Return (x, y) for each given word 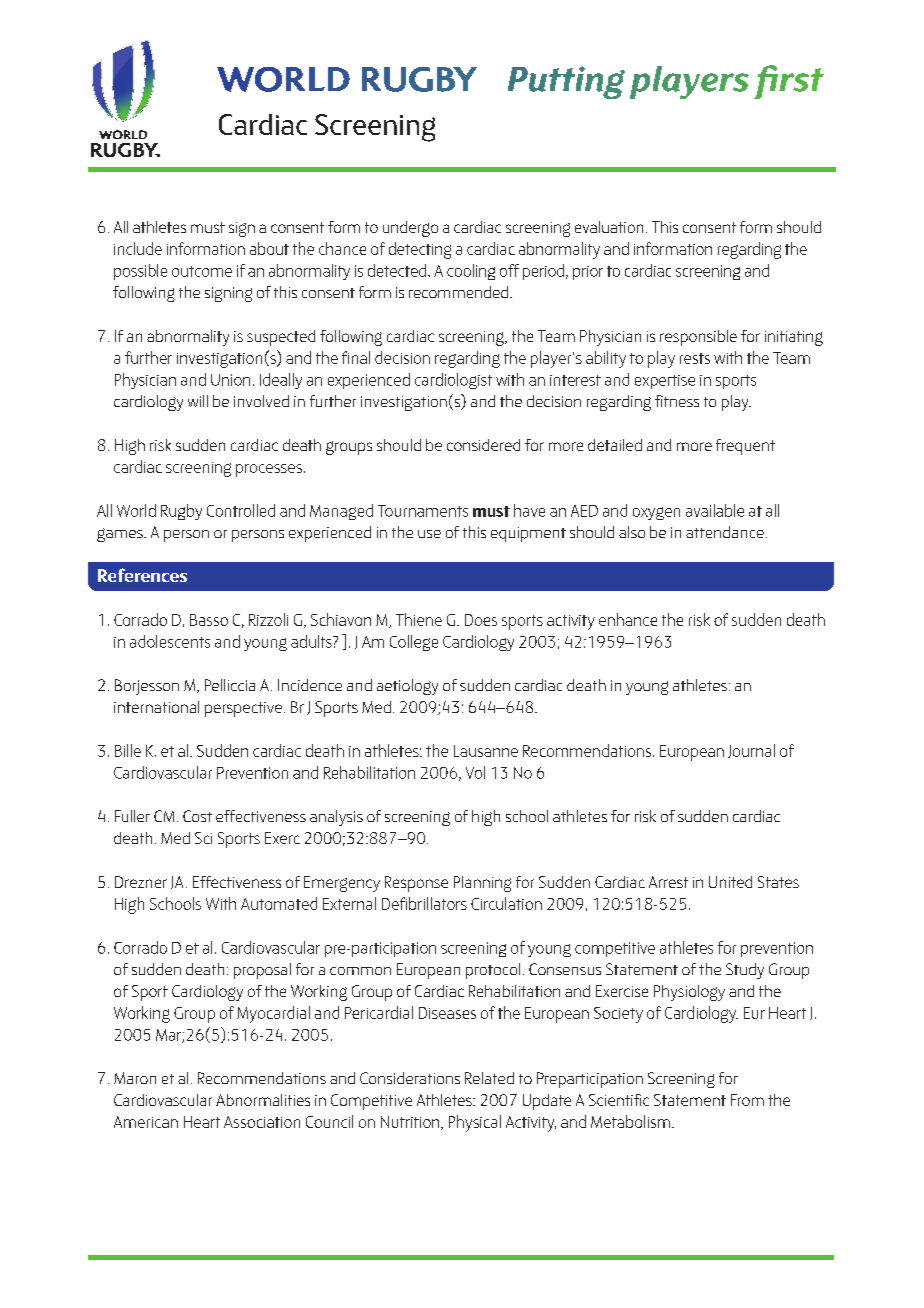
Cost (197, 816)
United (730, 882)
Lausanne (486, 751)
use (429, 534)
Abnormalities (263, 1100)
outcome (202, 271)
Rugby (181, 512)
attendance (725, 532)
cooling (471, 272)
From (747, 1100)
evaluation (609, 227)
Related (489, 1078)
